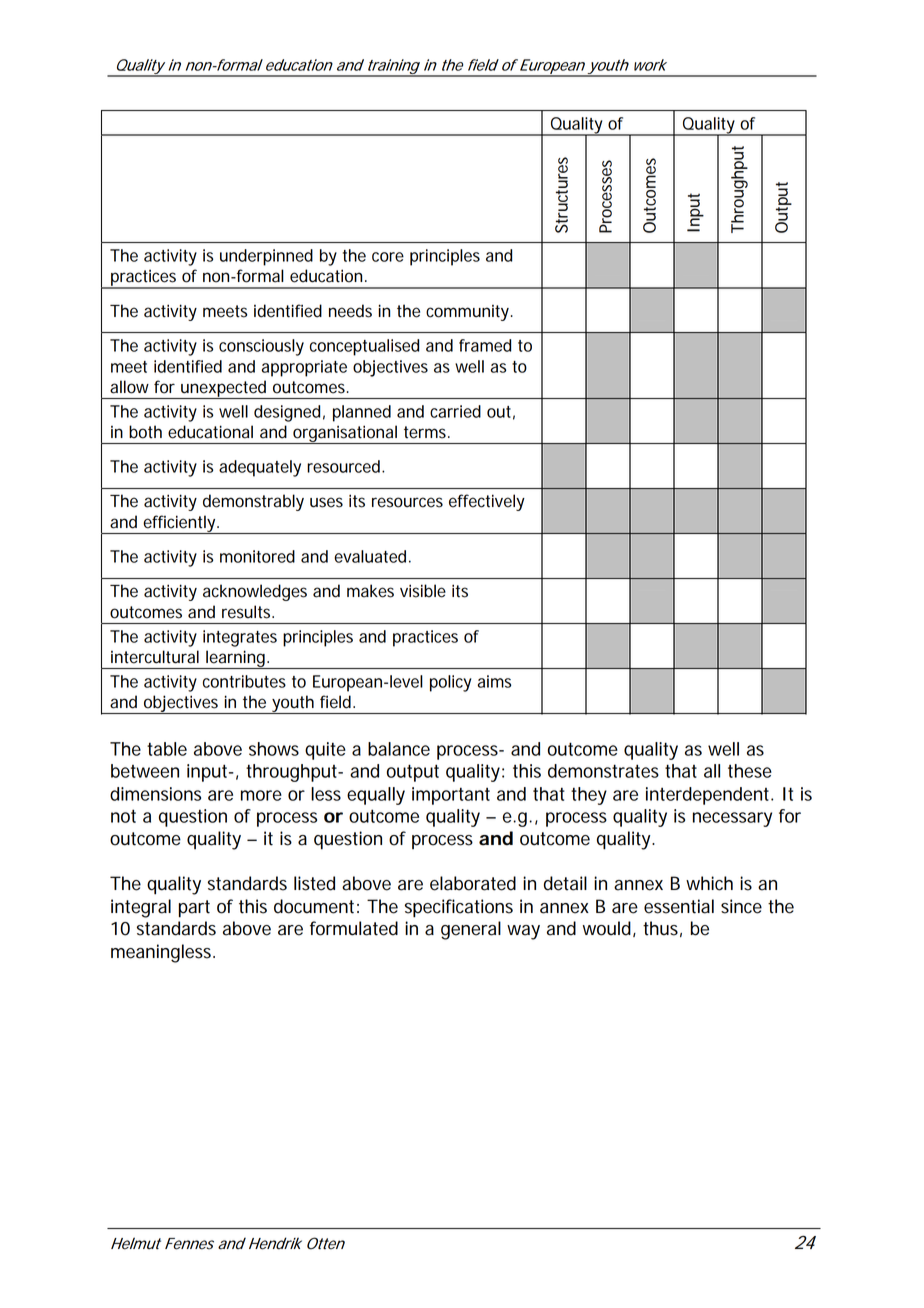 Image resolution: width=924 pixels, height=1308 pixels. What do you see at coordinates (603, 771) in the document?
I see `demonstrates` at bounding box center [603, 771].
